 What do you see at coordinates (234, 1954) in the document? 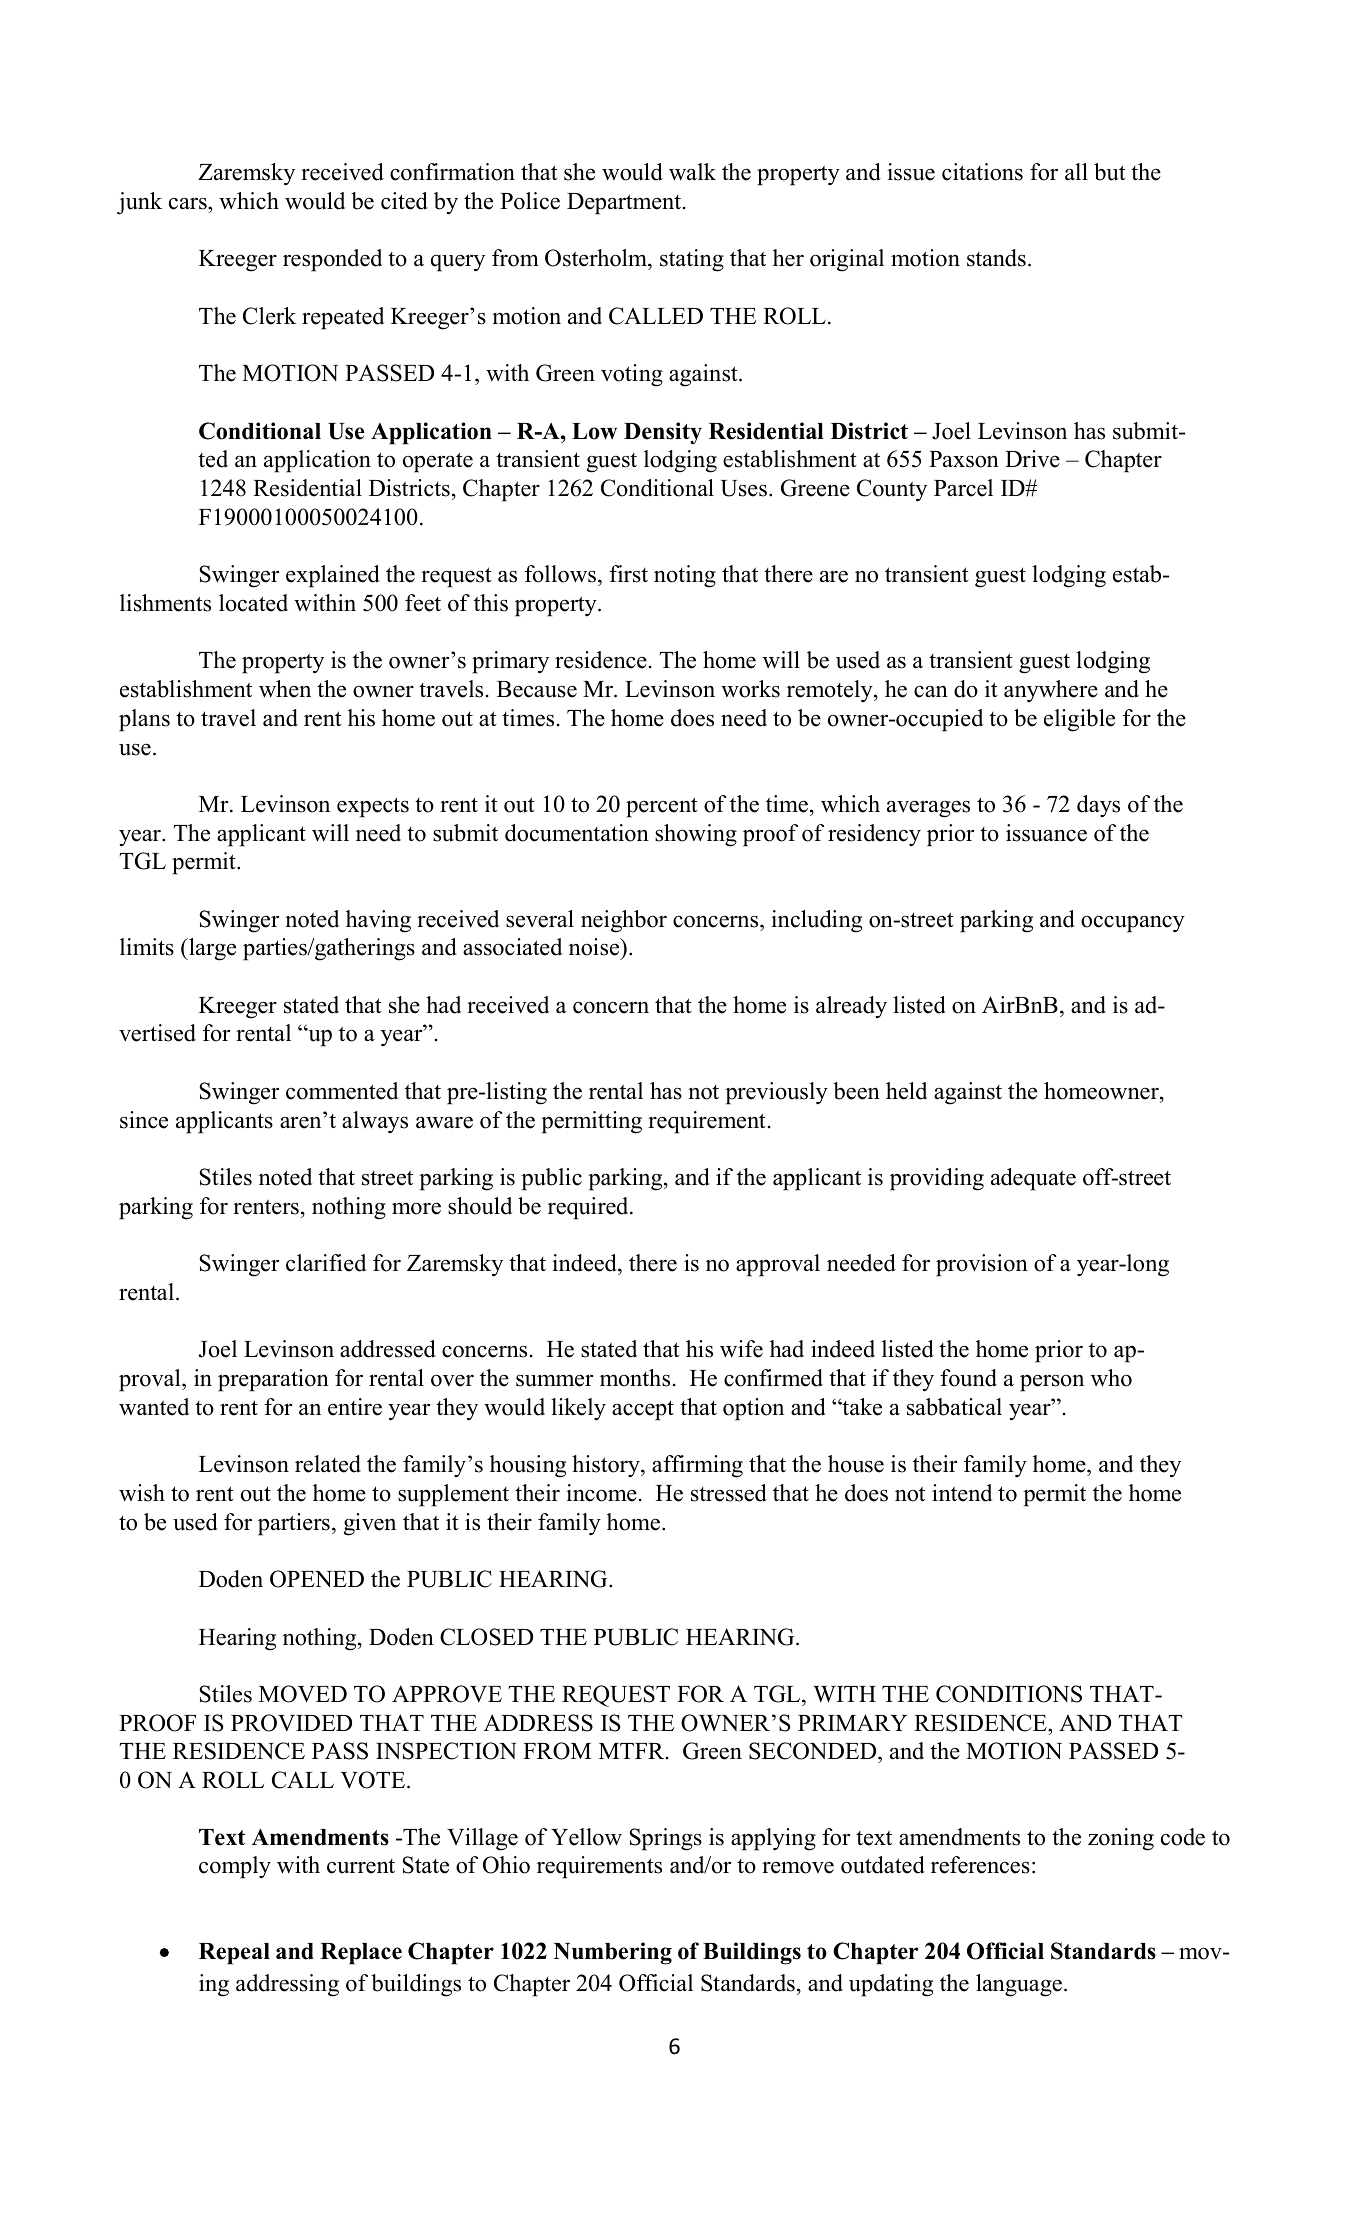
I see `Repeal` at bounding box center [234, 1954].
